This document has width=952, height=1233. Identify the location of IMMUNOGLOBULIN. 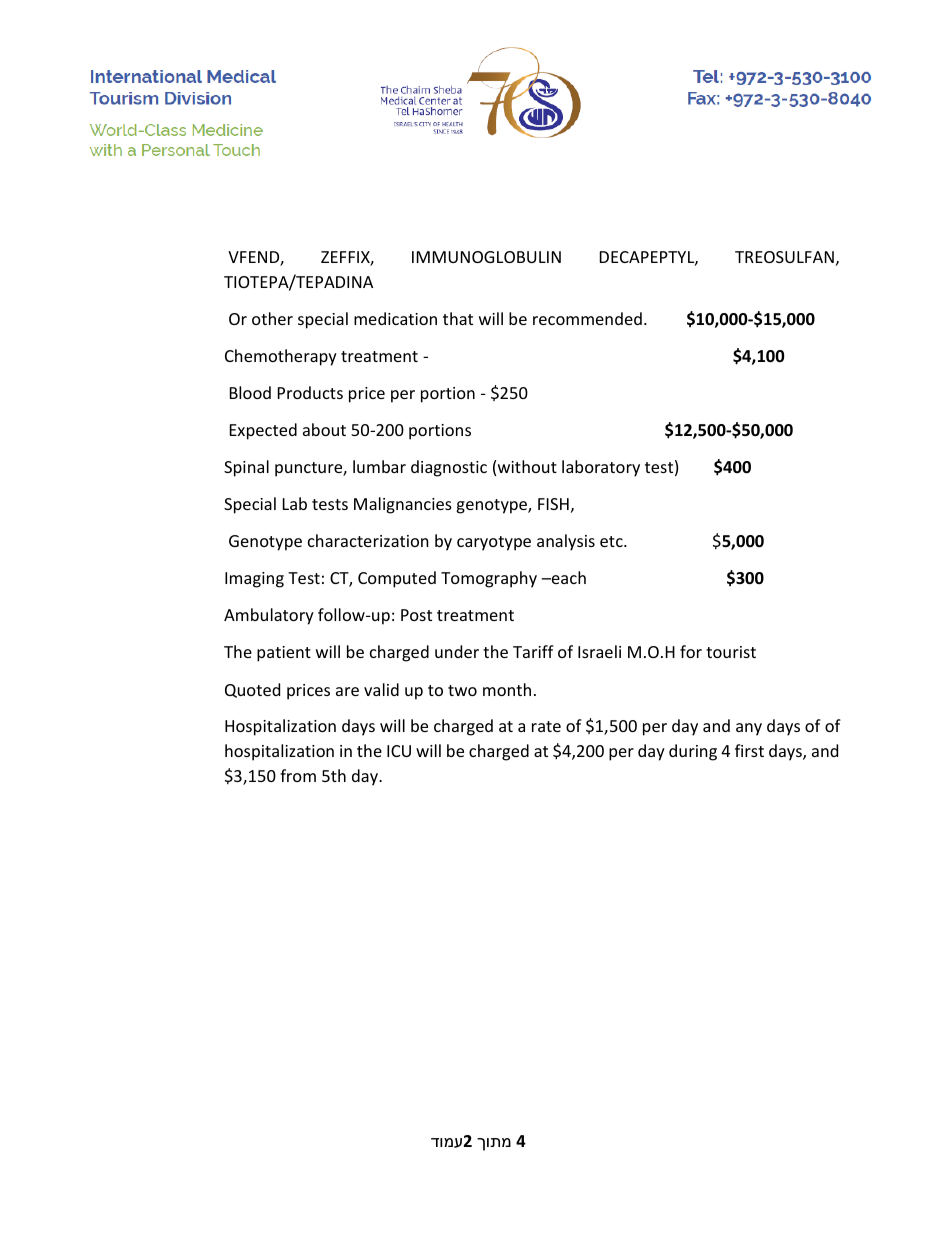
(486, 257).
